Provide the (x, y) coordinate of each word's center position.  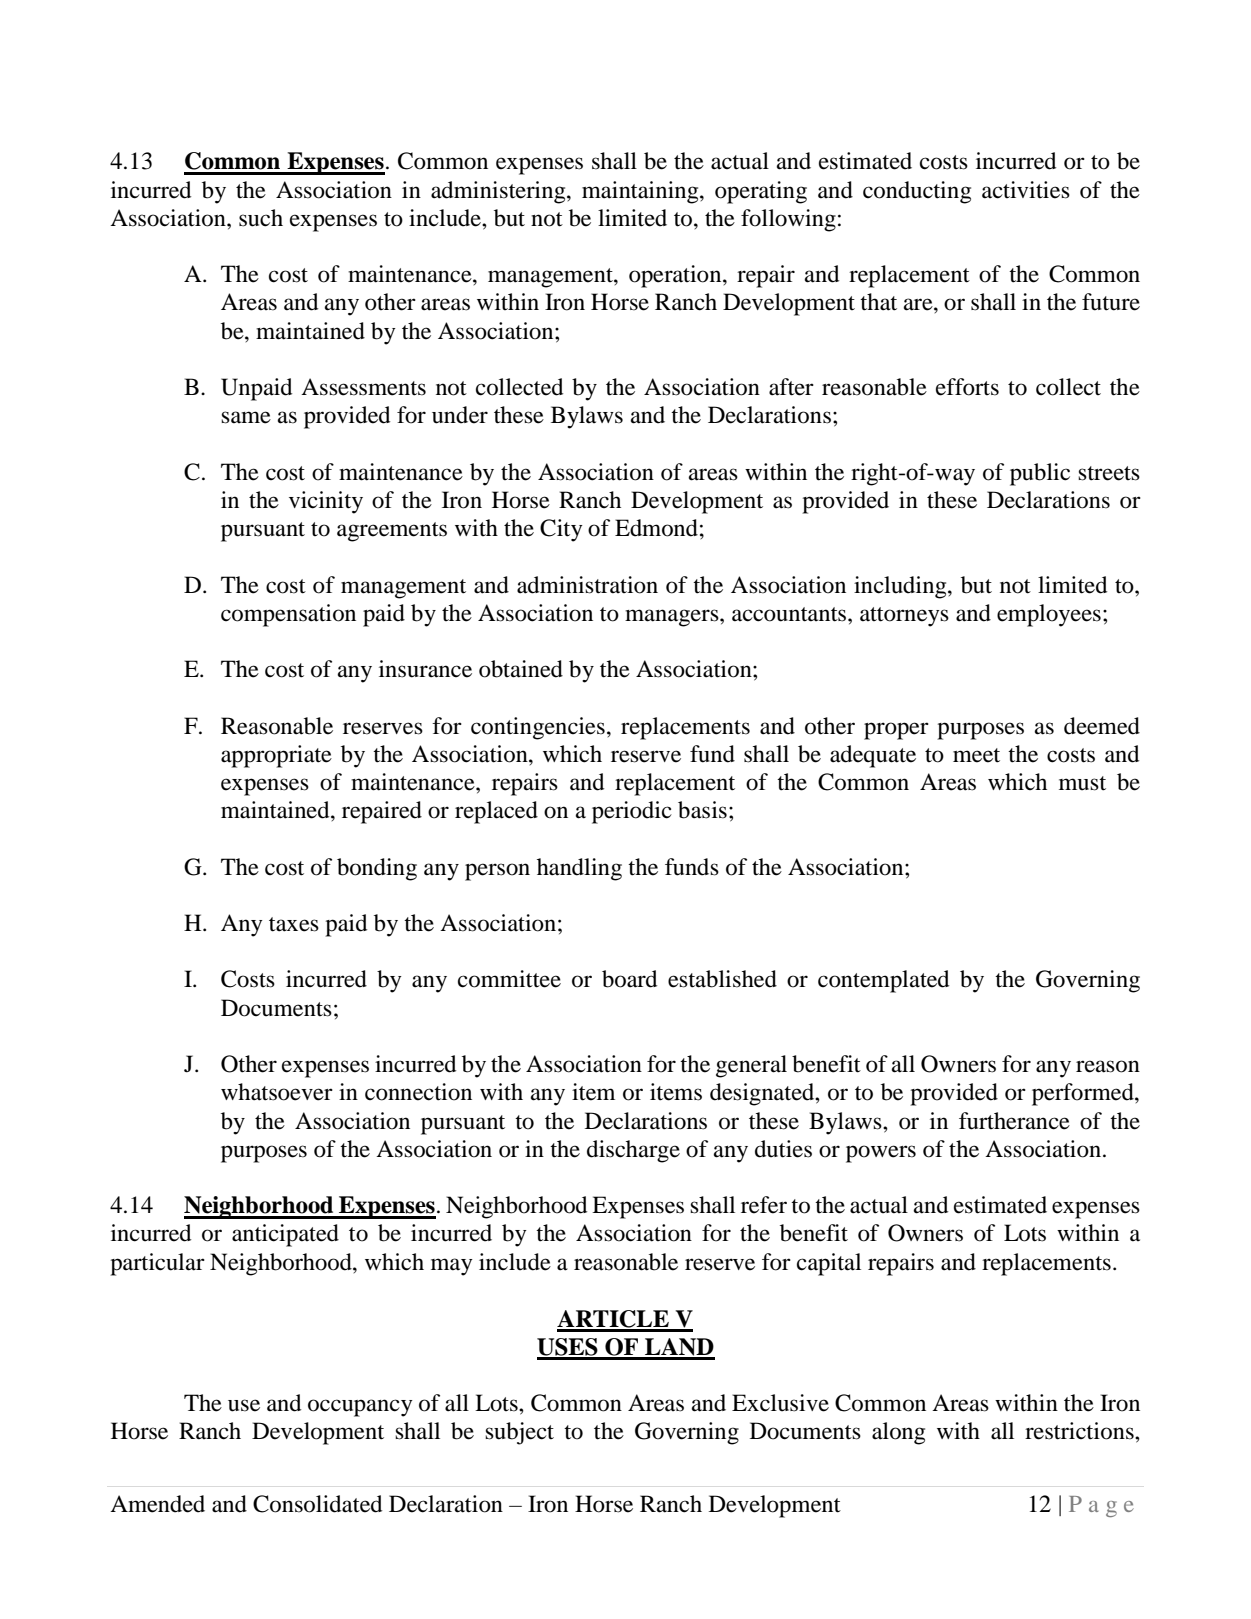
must (1082, 783)
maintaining (641, 192)
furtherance (1014, 1121)
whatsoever (277, 1092)
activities (1026, 190)
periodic (632, 812)
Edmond (656, 528)
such (261, 218)
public (1040, 474)
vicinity (326, 502)
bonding (377, 869)
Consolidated (317, 1504)
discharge (633, 1151)
